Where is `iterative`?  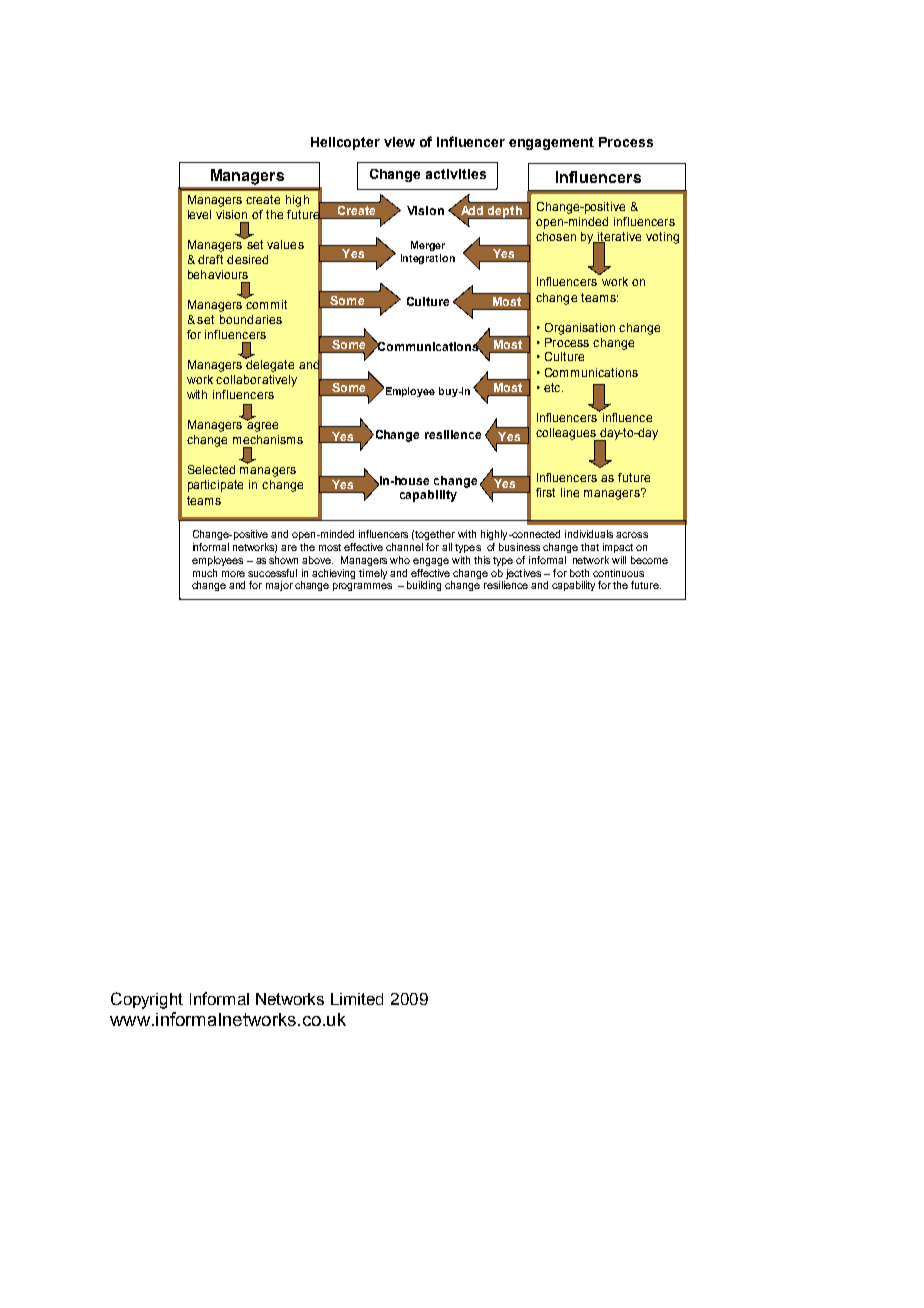
iterative is located at coordinates (618, 238).
